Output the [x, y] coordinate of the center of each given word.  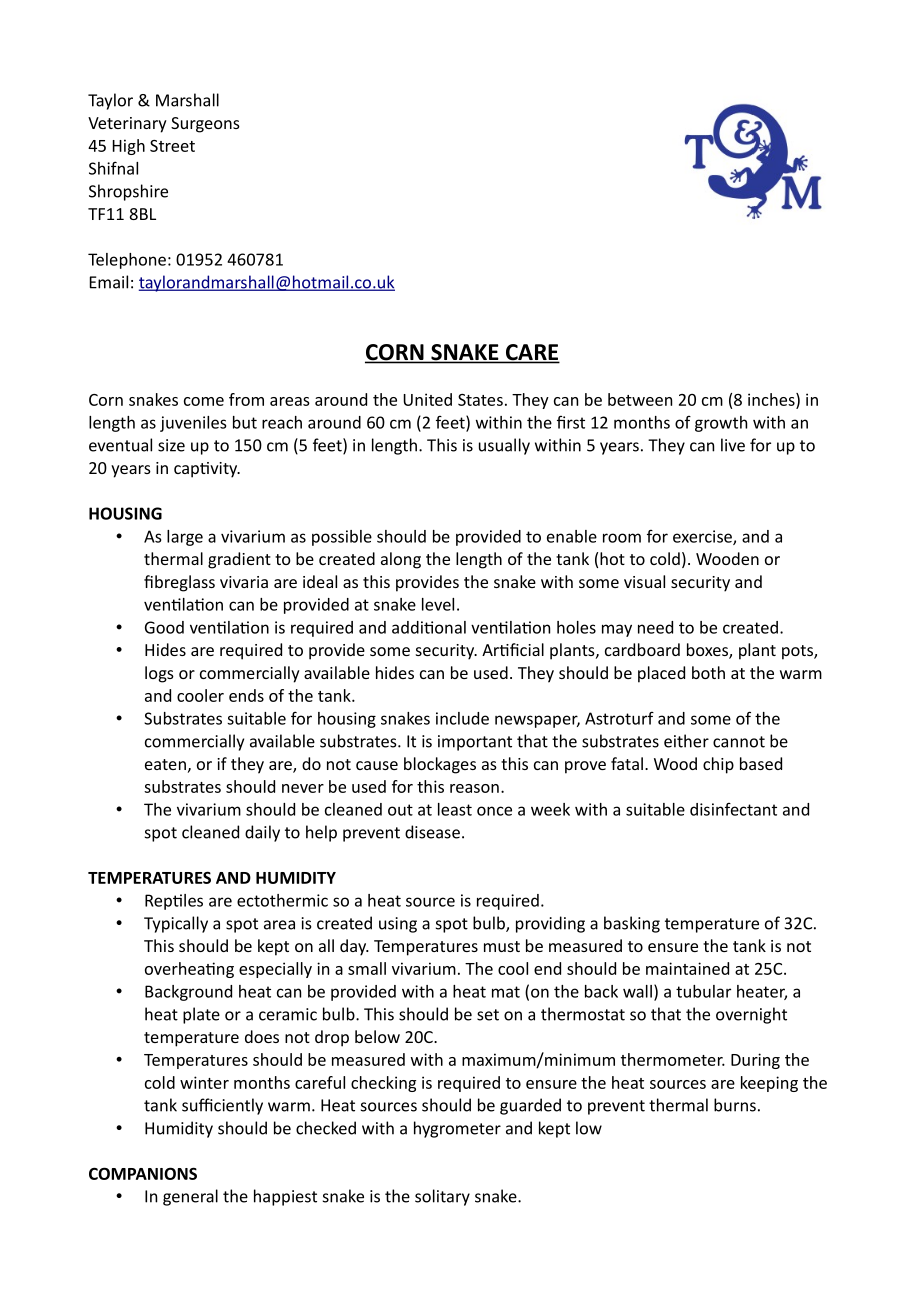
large [185, 538]
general [190, 1197]
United [427, 399]
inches [772, 400]
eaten [165, 764]
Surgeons [205, 125]
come [204, 401]
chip [718, 765]
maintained [687, 968]
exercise [703, 537]
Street [172, 146]
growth [721, 424]
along [401, 560]
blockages [440, 765]
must [502, 946]
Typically [176, 924]
